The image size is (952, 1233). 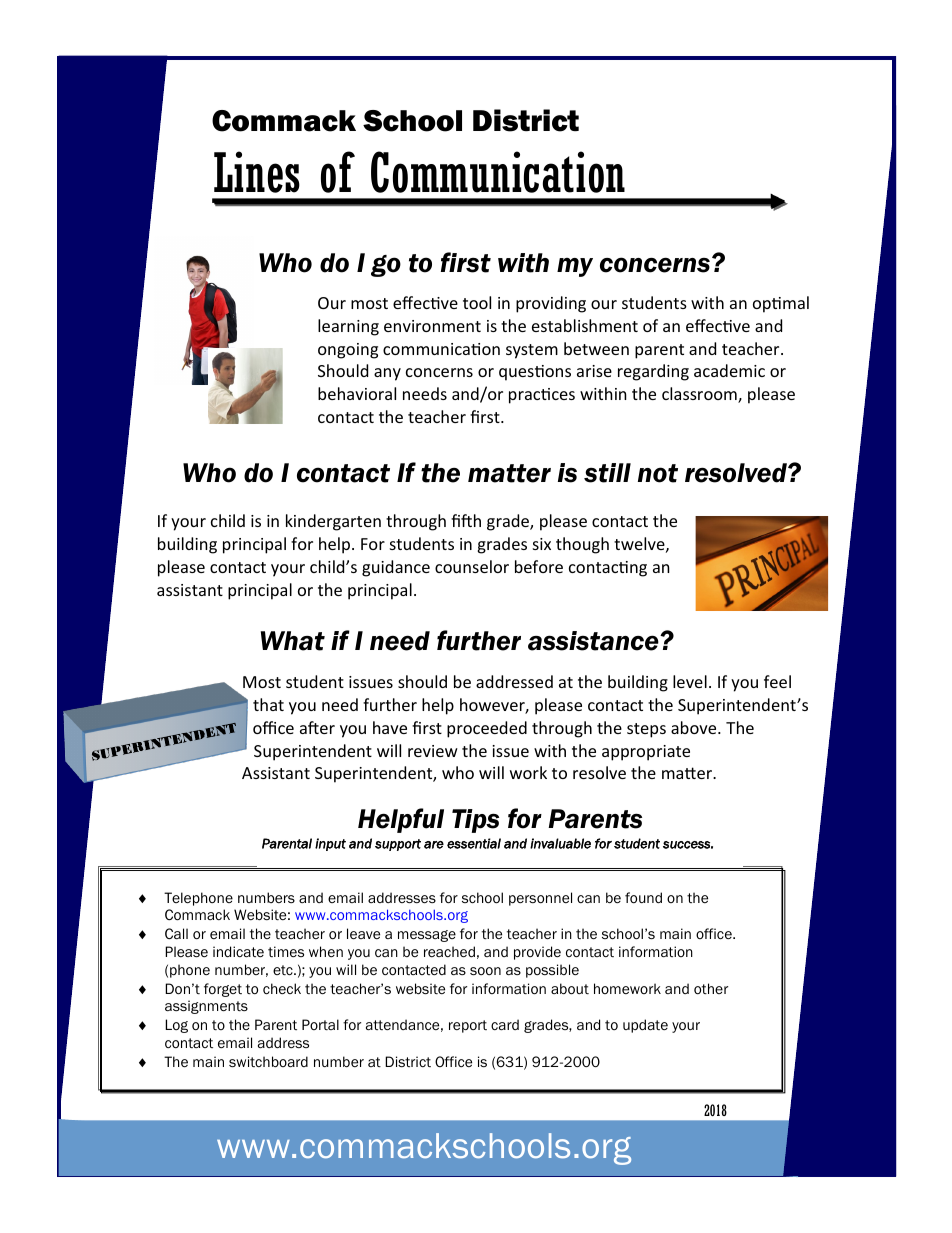 I want to click on Tips, so click(x=475, y=821).
